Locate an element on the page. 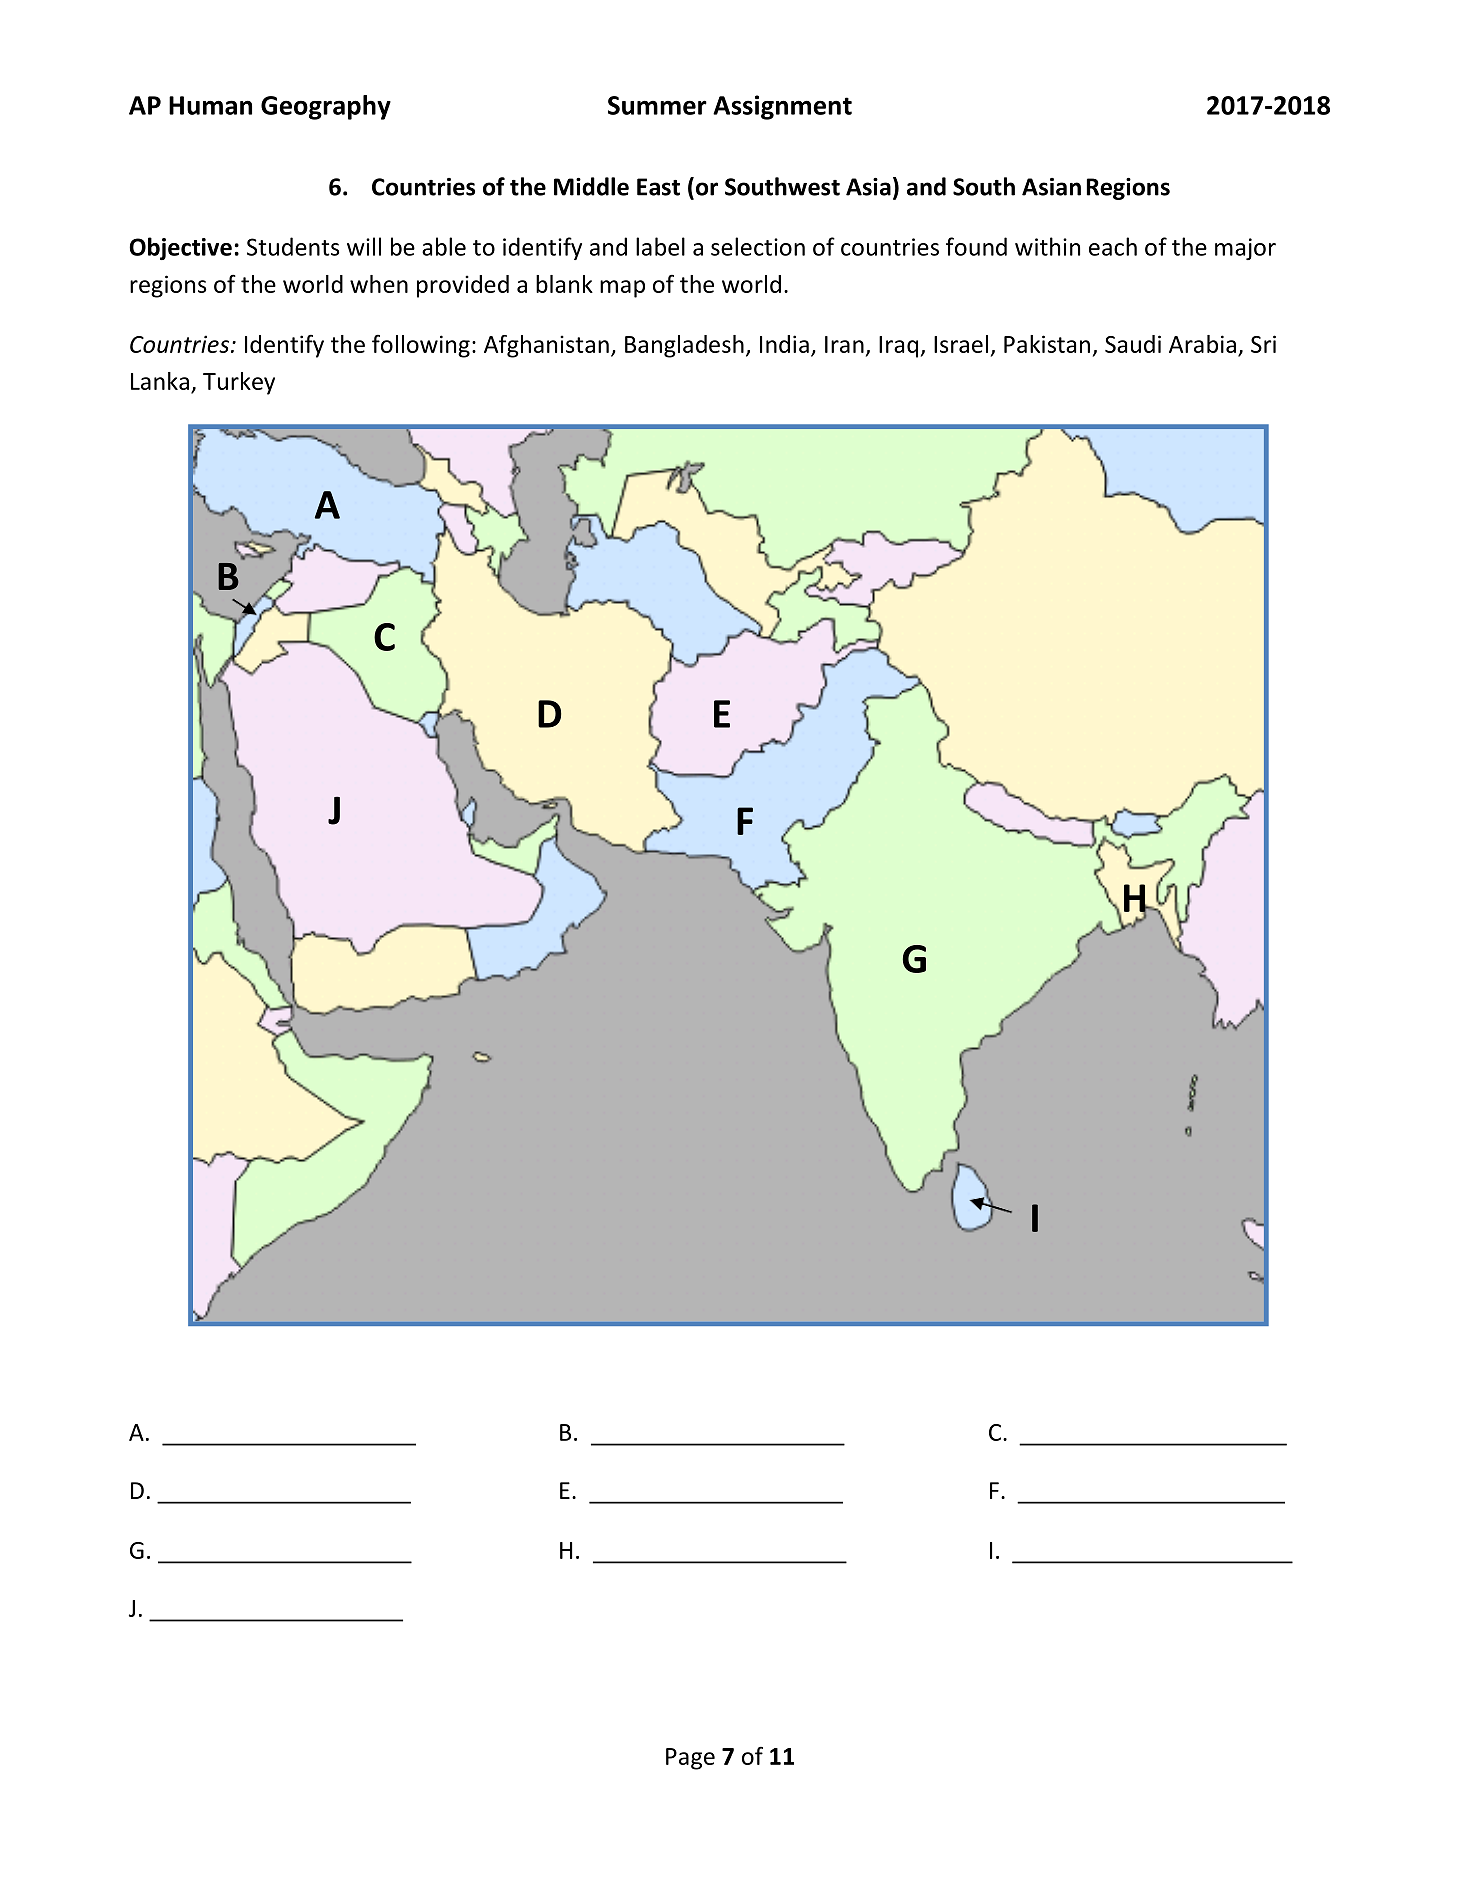 The height and width of the image is (1888, 1459). India is located at coordinates (784, 344).
